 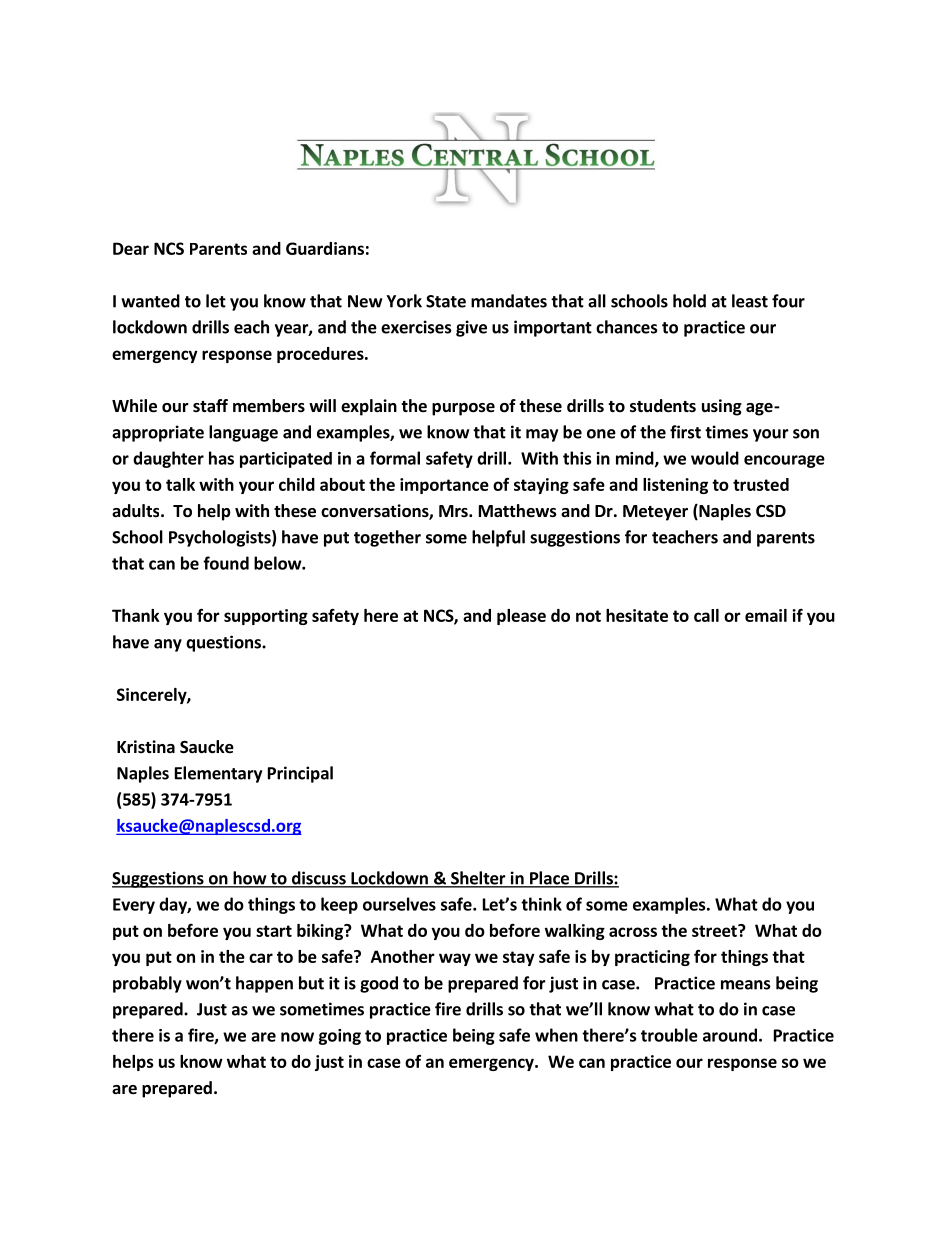 I want to click on Kristina, so click(x=146, y=746).
